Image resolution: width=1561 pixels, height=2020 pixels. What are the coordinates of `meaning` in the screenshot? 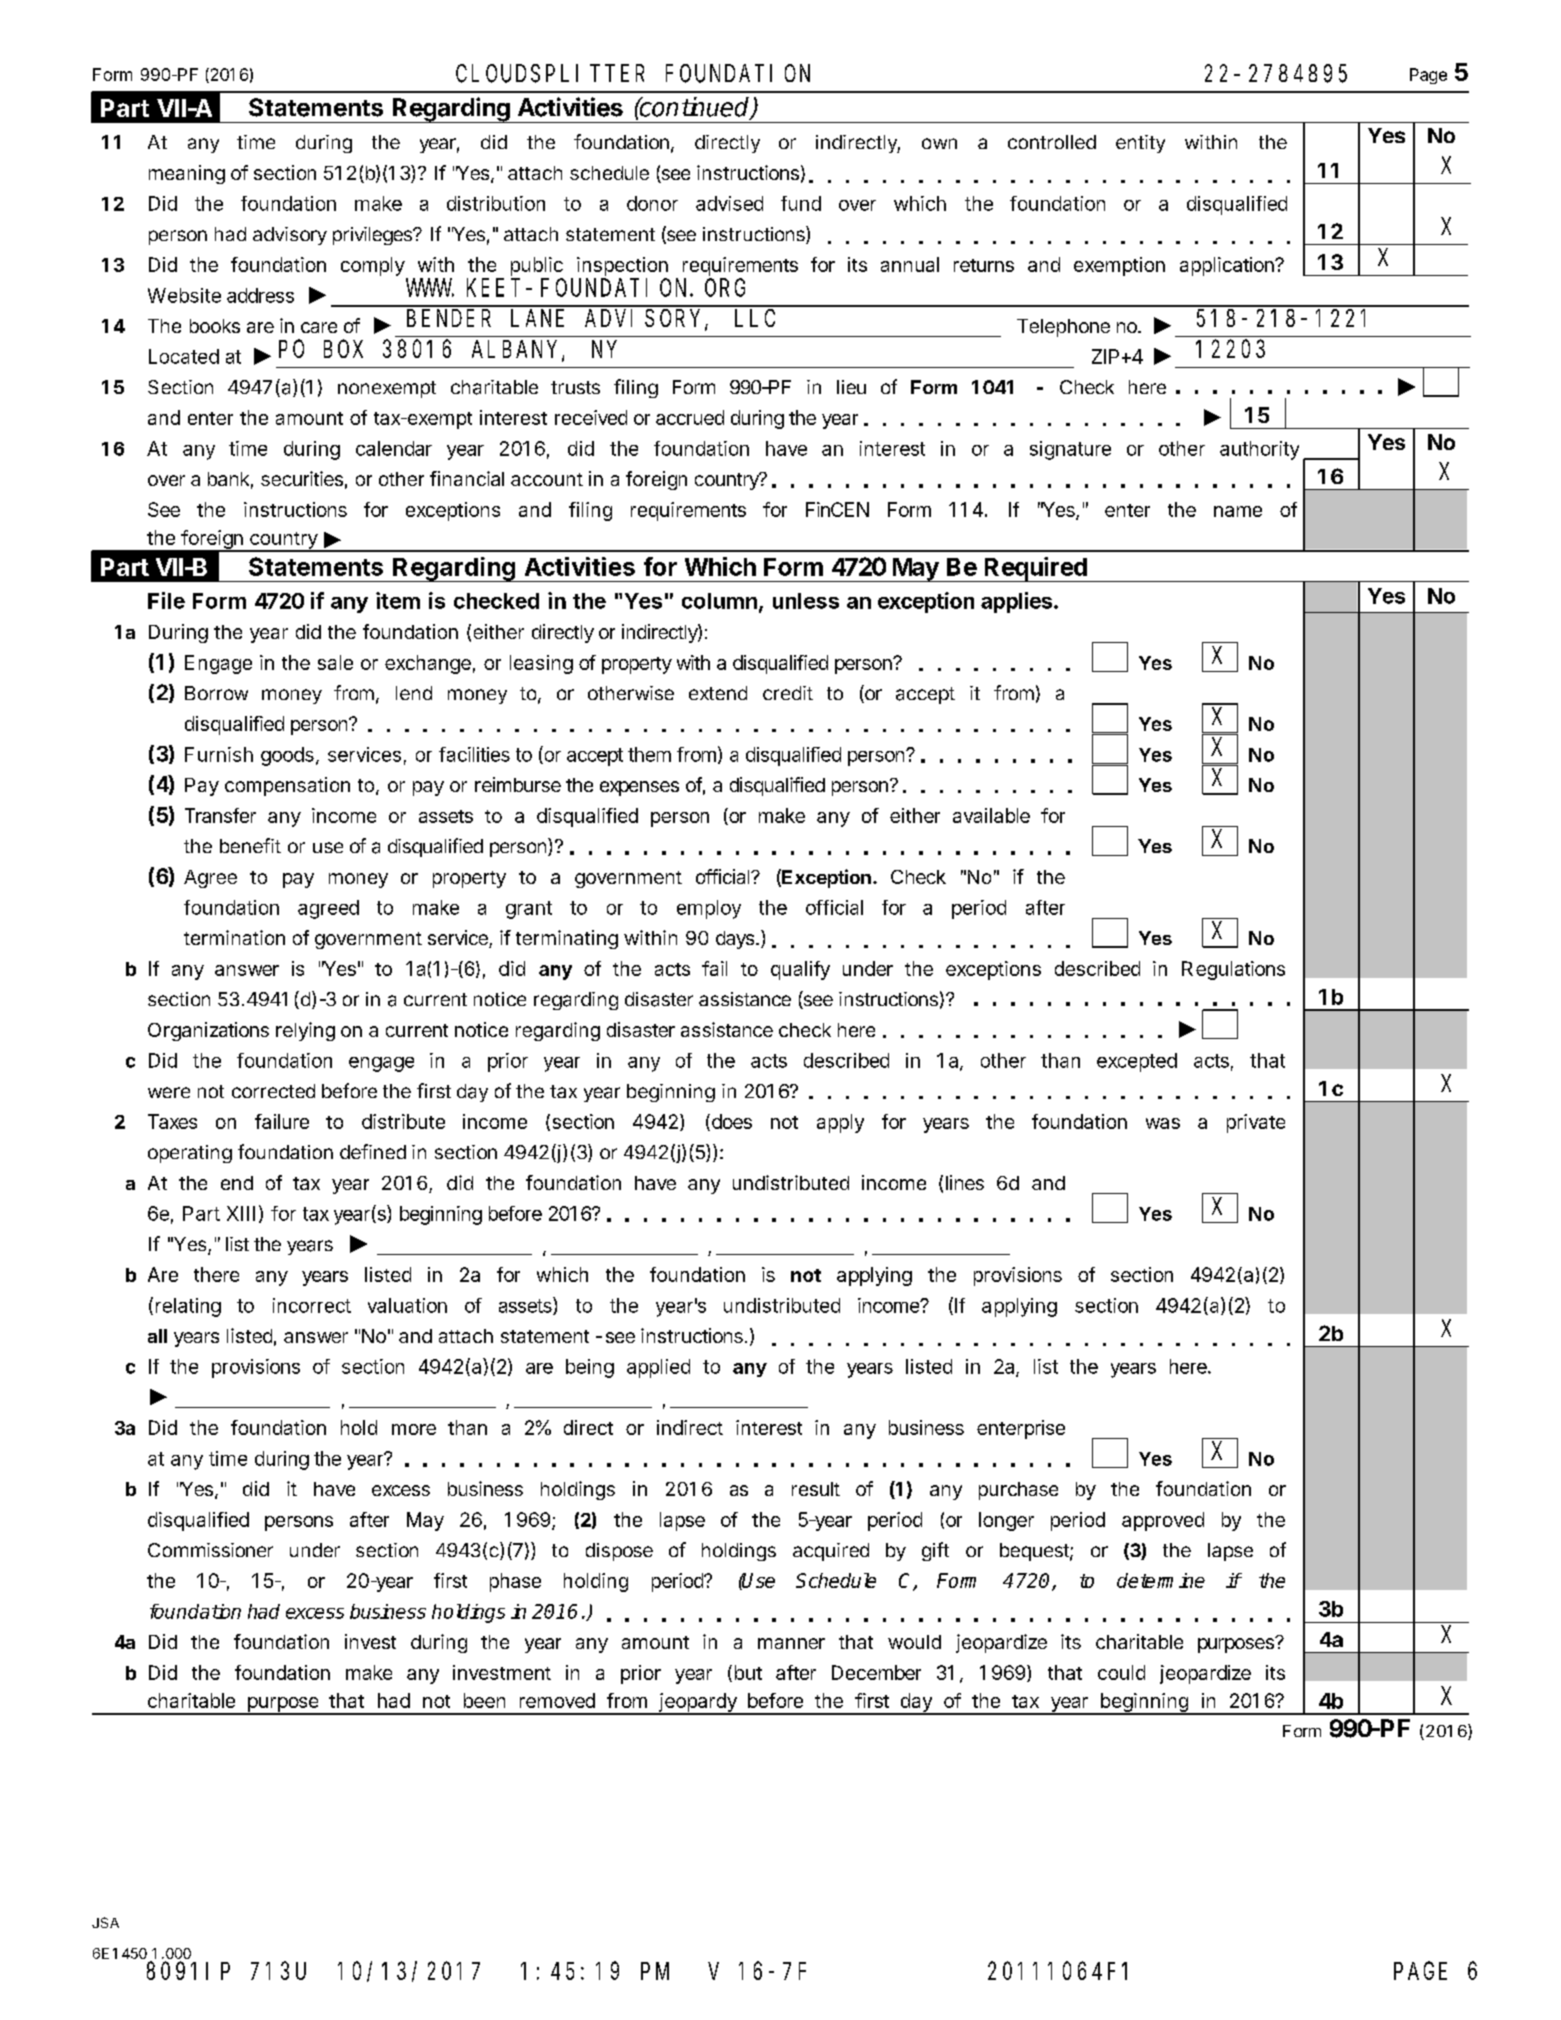 It's located at (187, 174).
